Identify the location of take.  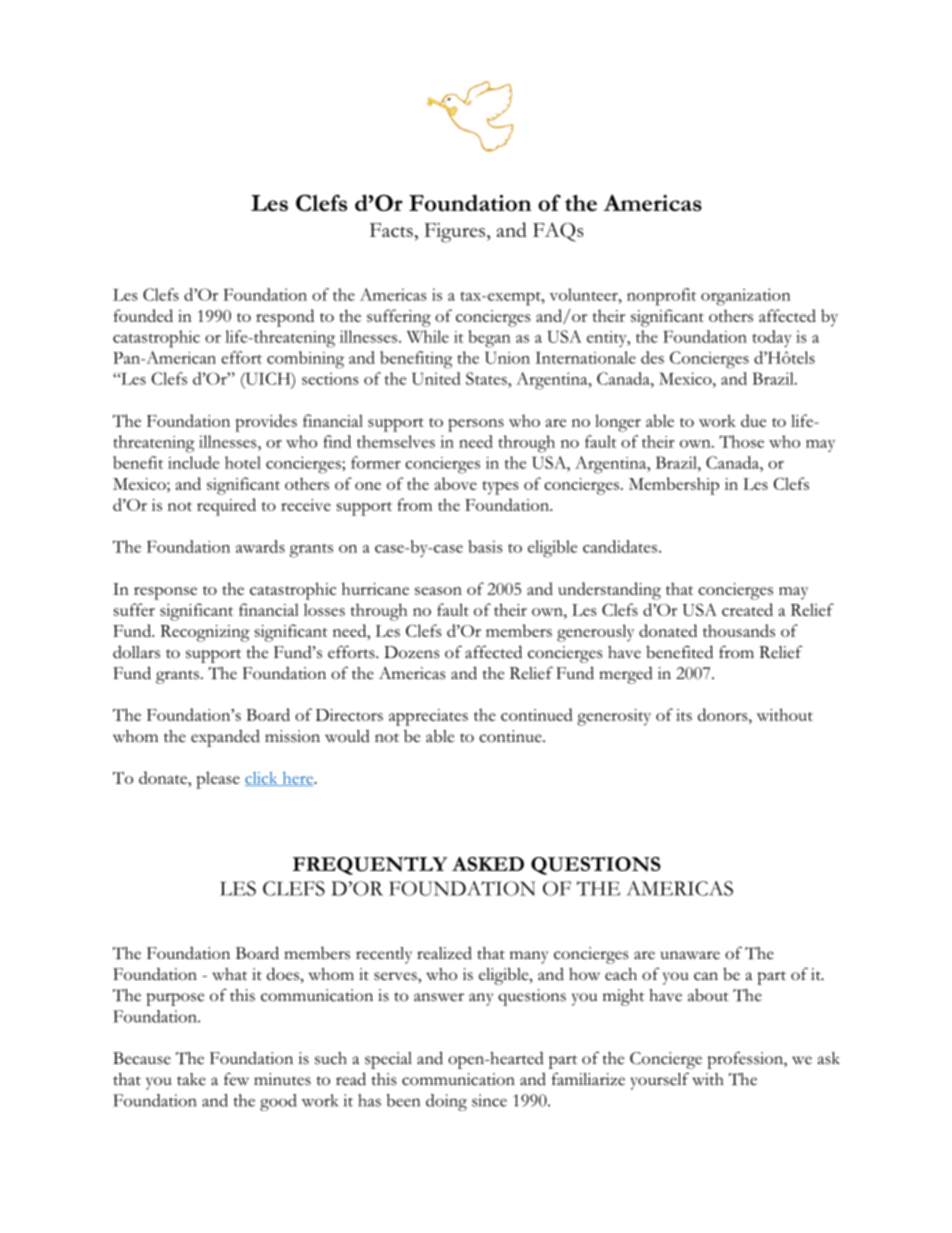
(191, 1079).
